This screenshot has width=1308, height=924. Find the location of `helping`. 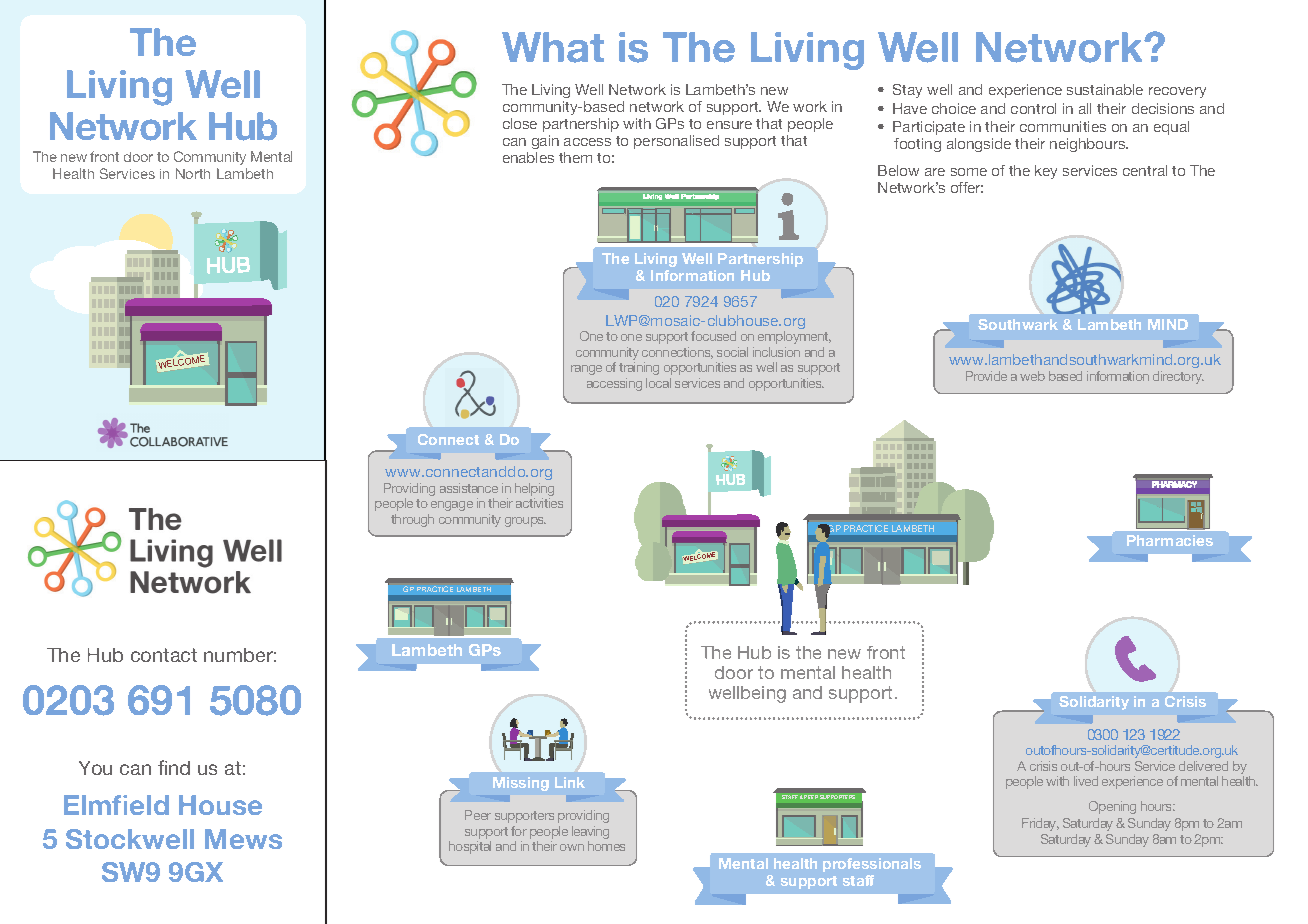

helping is located at coordinates (534, 491).
